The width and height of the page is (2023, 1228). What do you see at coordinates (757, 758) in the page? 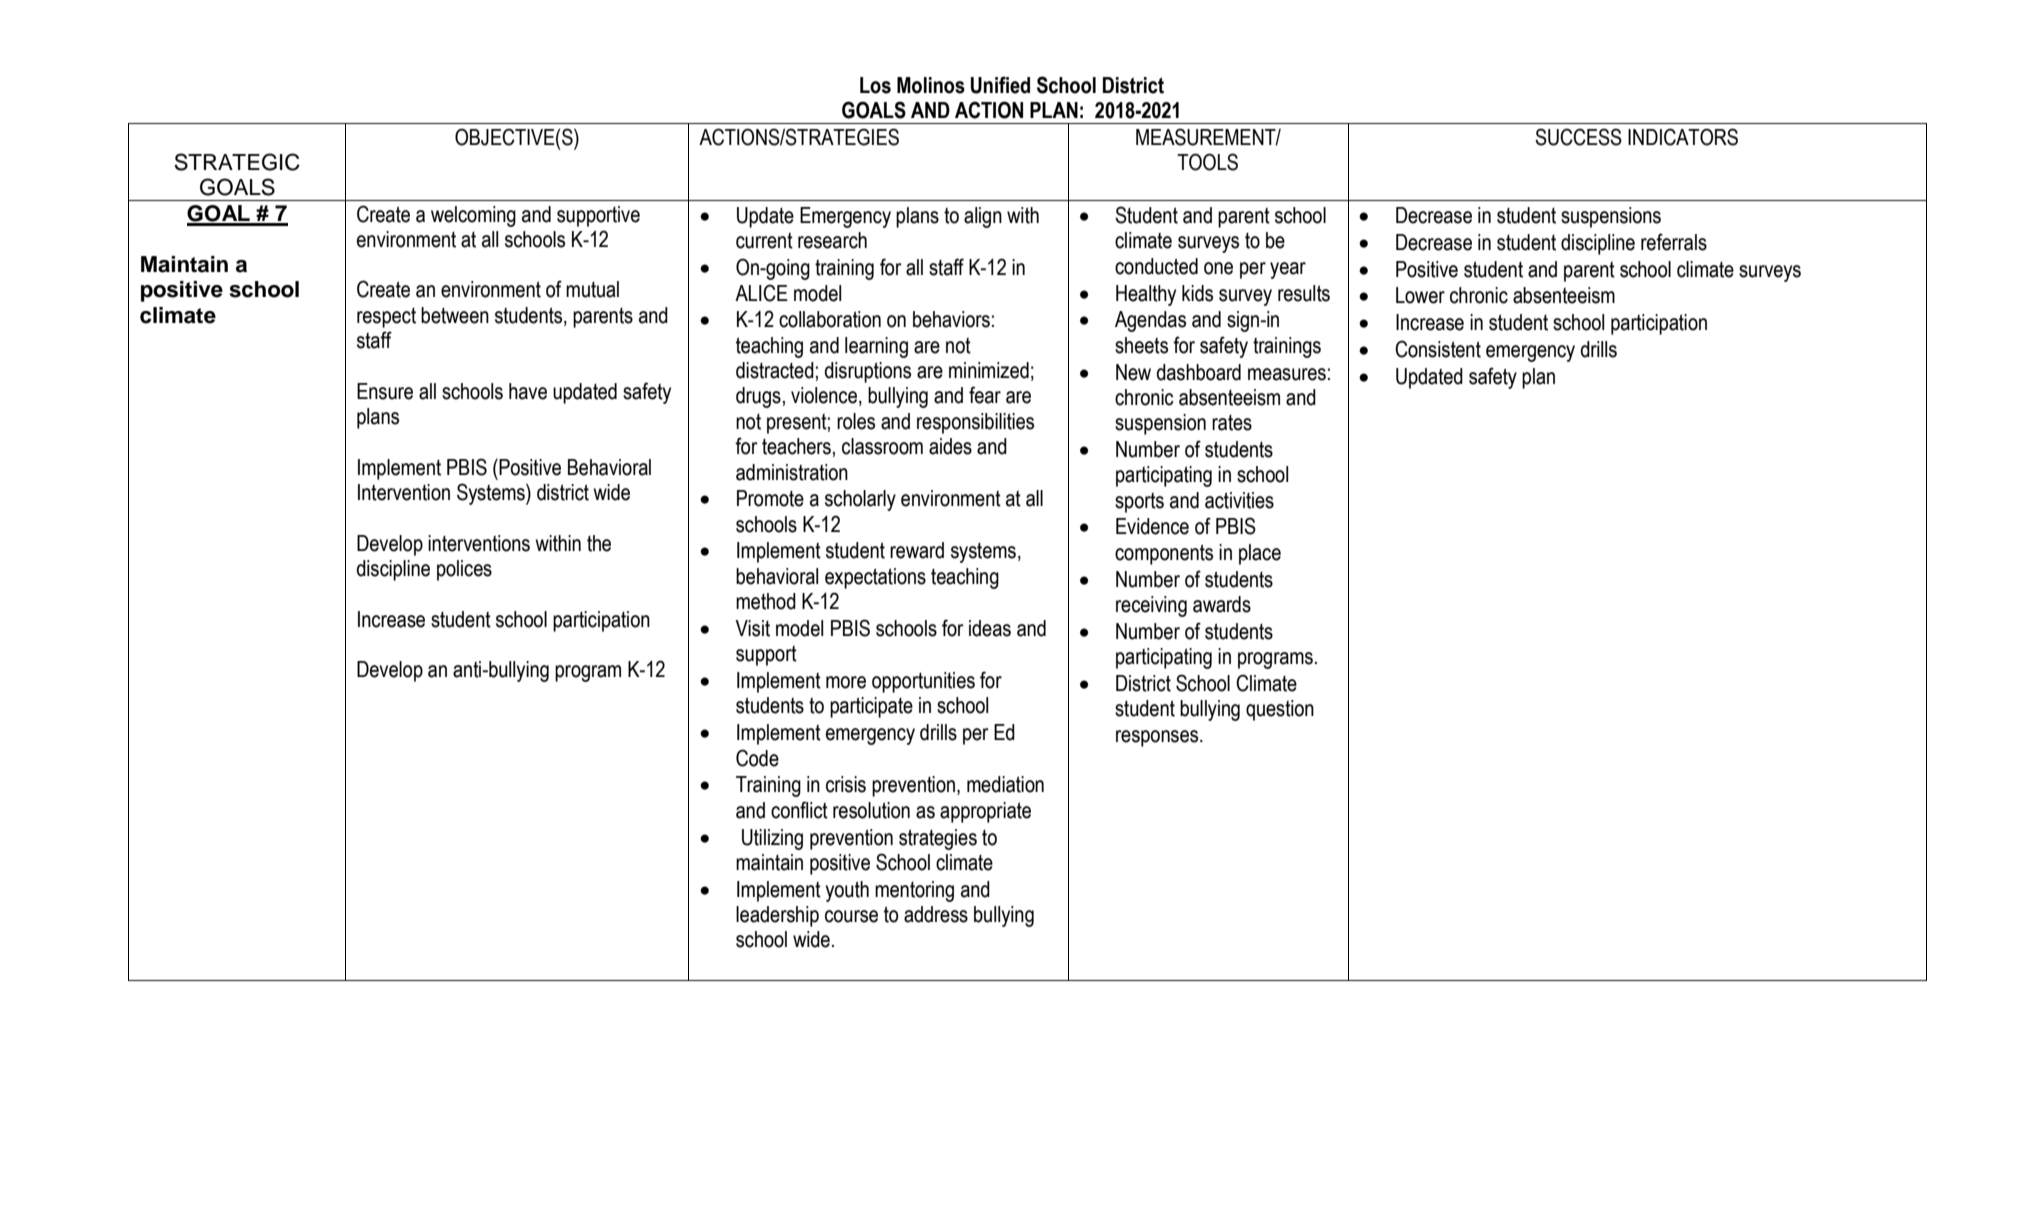
I see `Code` at bounding box center [757, 758].
